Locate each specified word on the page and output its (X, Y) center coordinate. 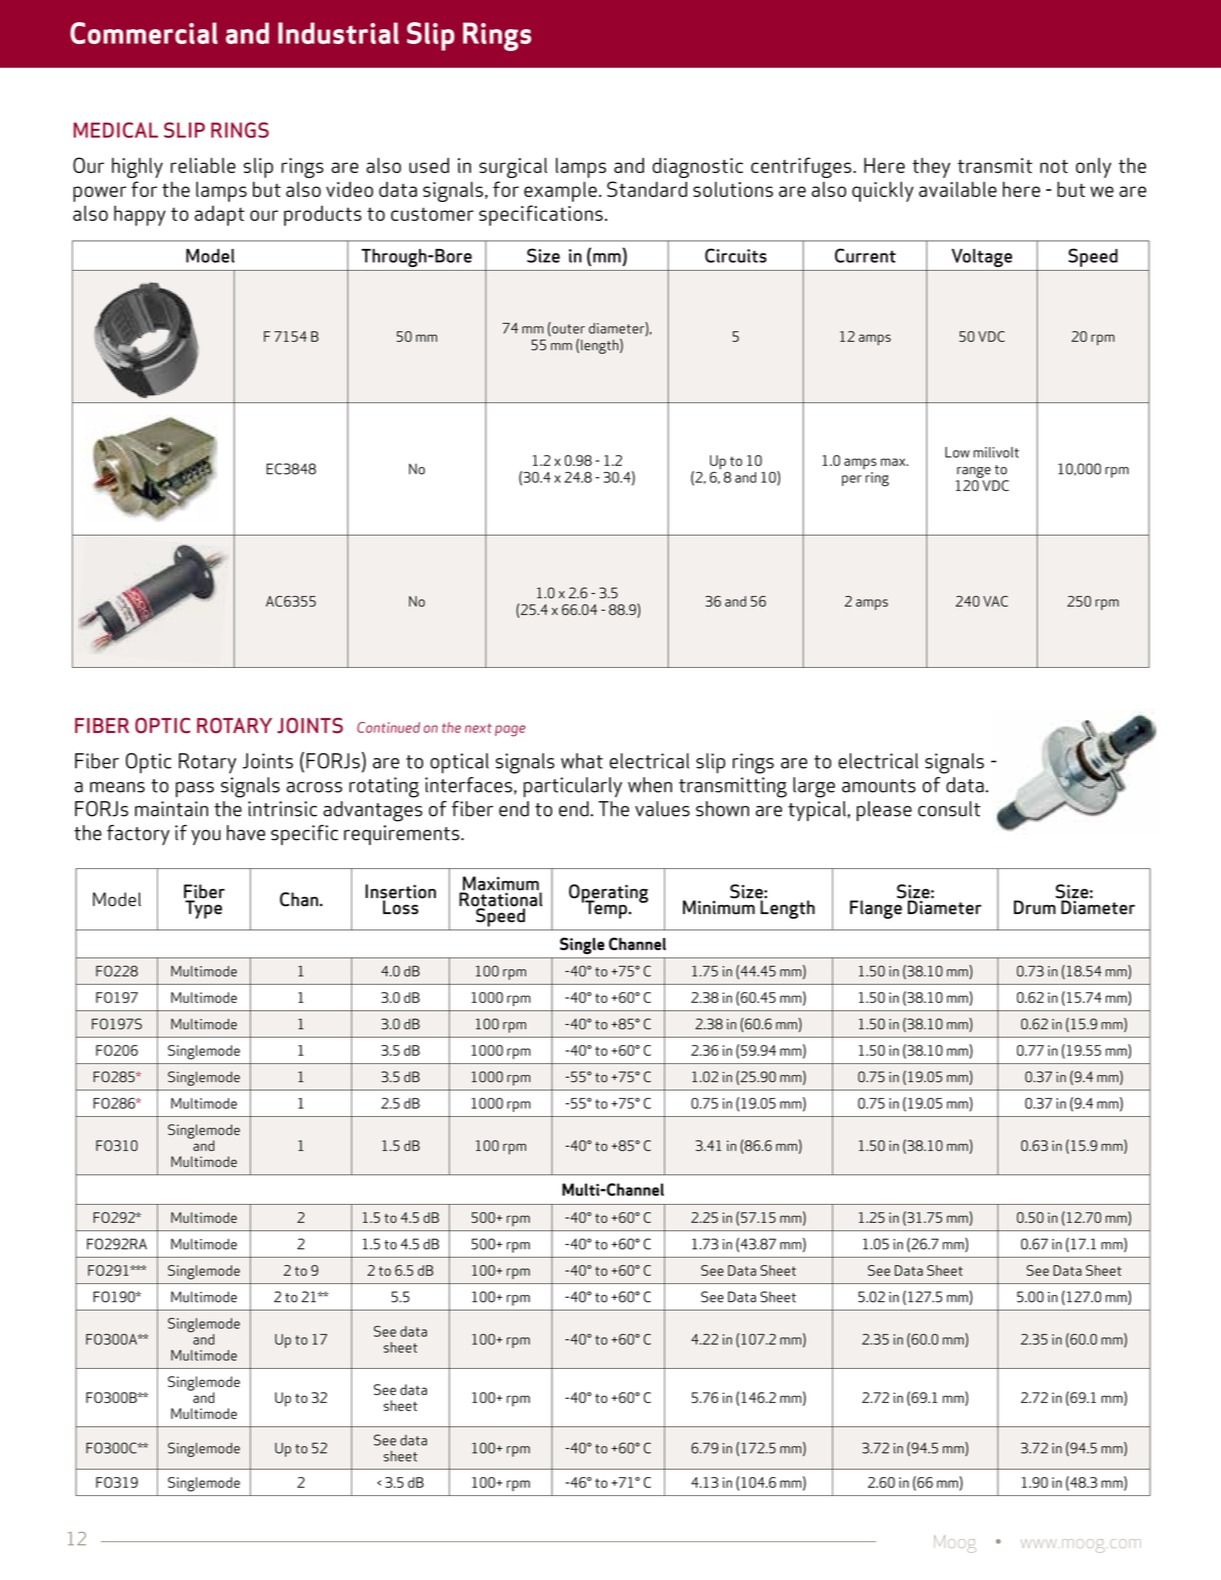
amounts (879, 786)
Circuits (736, 255)
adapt (220, 216)
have (246, 833)
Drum (1035, 907)
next (478, 728)
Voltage (982, 258)
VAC (995, 601)
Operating (608, 894)
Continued (388, 727)
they (931, 168)
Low (957, 452)
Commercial (144, 33)
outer (567, 329)
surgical (513, 168)
